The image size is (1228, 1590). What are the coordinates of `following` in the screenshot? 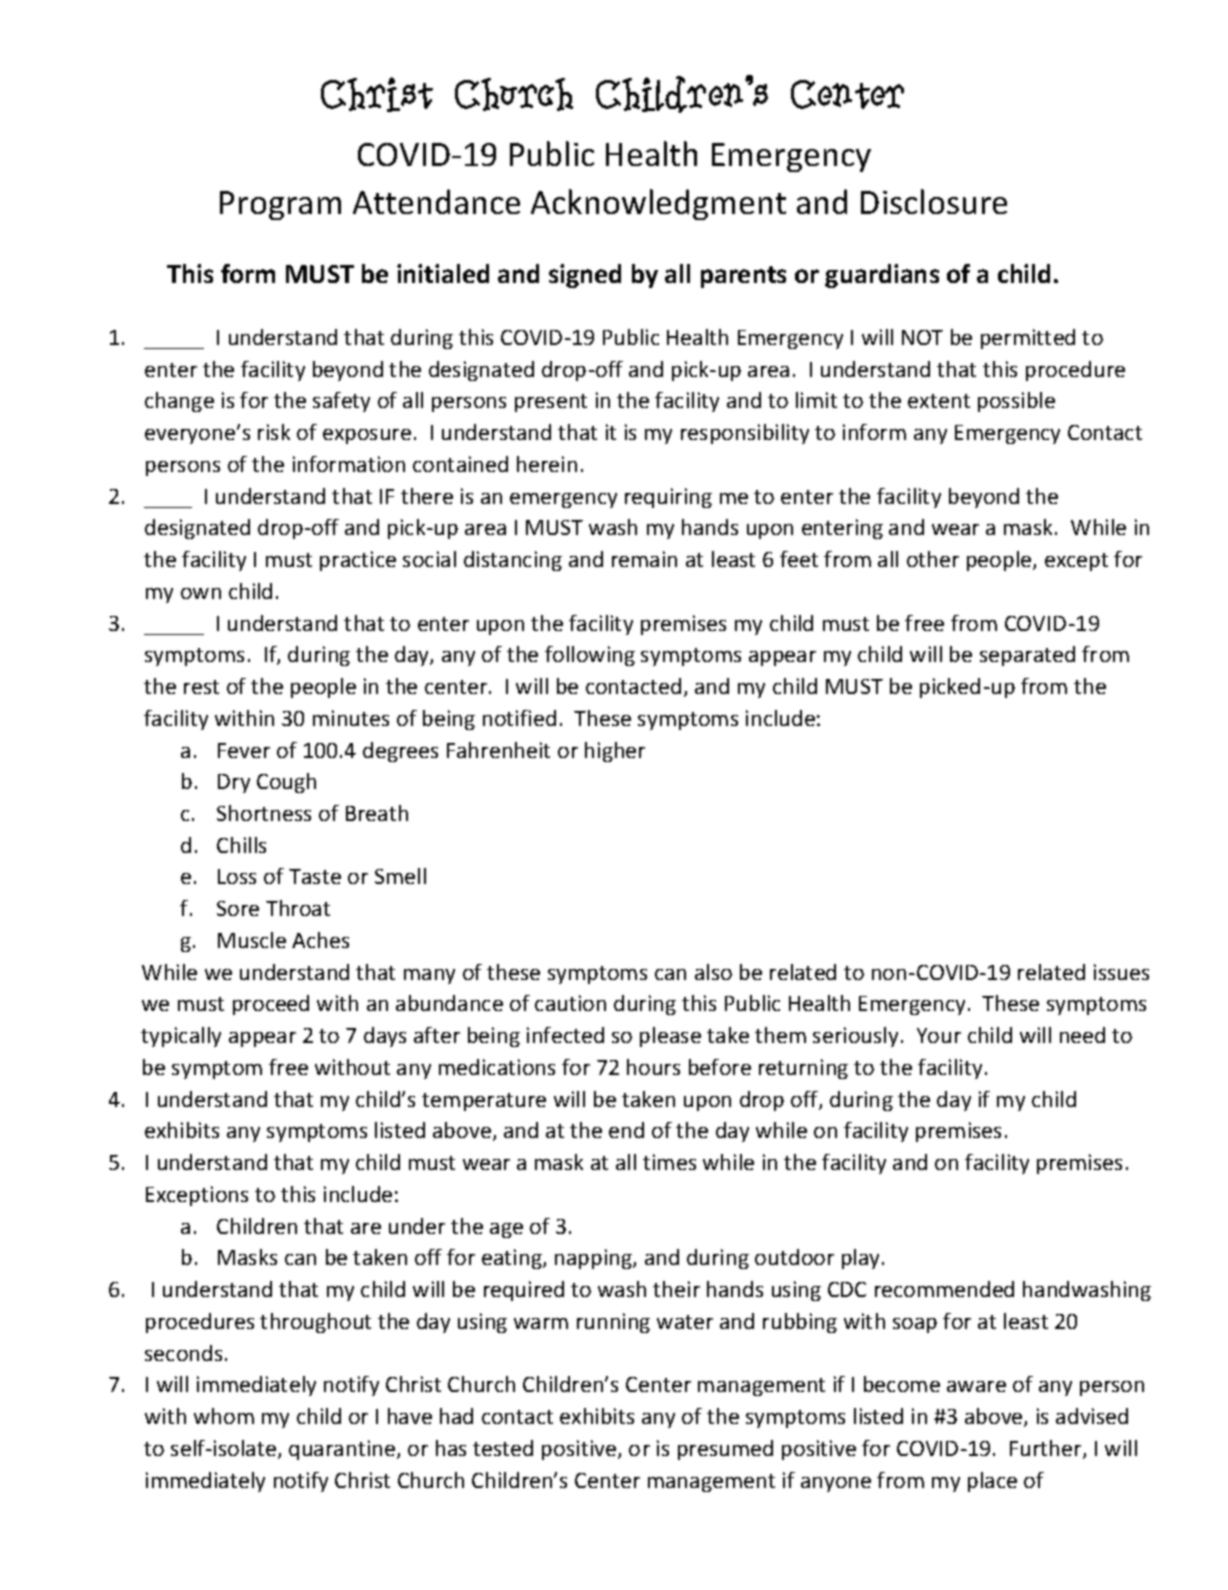 It's located at (590, 656).
